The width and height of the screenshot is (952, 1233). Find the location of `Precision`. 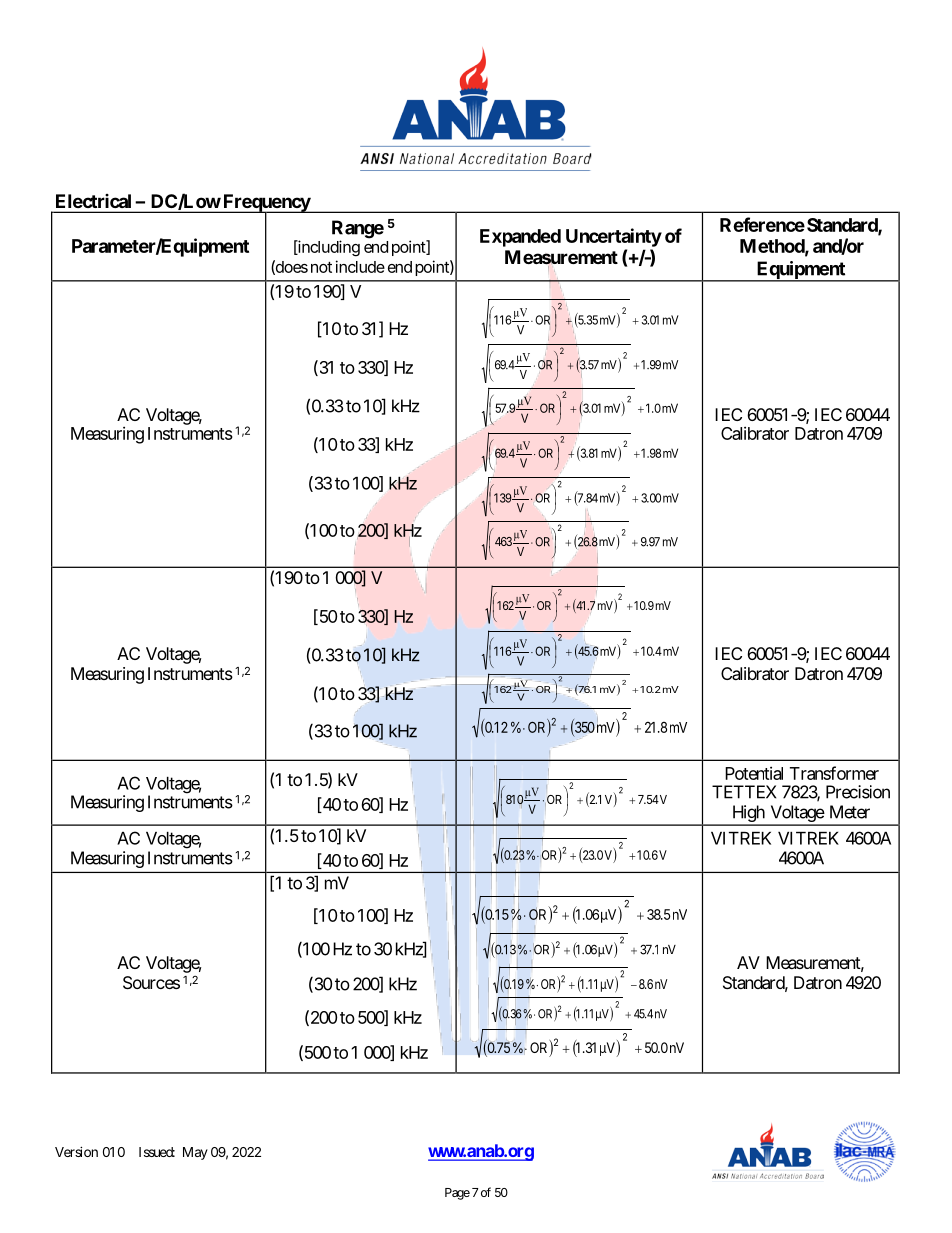

Precision is located at coordinates (858, 792).
